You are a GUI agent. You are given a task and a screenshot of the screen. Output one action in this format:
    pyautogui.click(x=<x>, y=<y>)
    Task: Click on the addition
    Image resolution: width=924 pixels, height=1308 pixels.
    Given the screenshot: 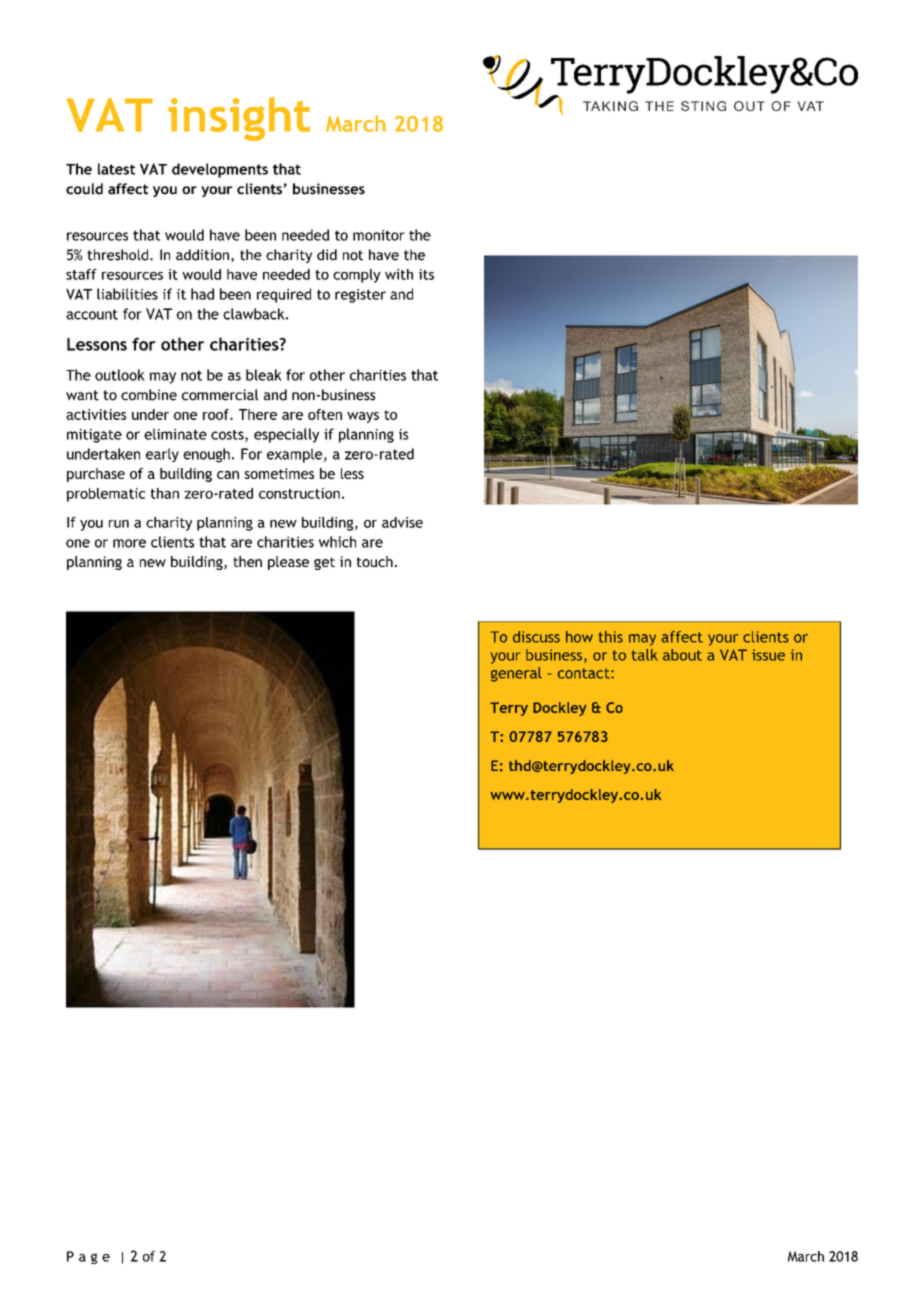 What is the action you would take?
    pyautogui.click(x=202, y=255)
